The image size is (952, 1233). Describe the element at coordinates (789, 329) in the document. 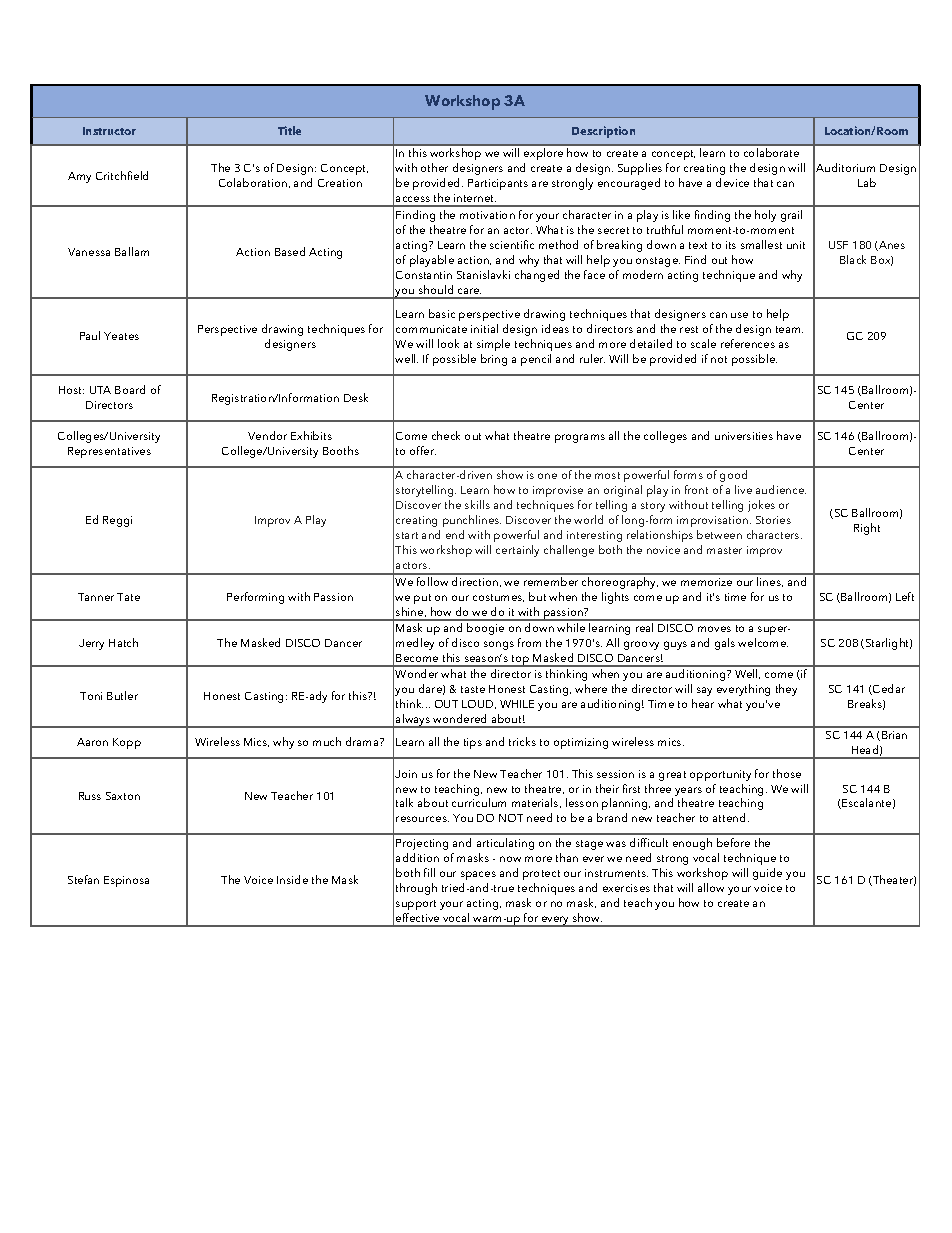

I see `team` at that location.
